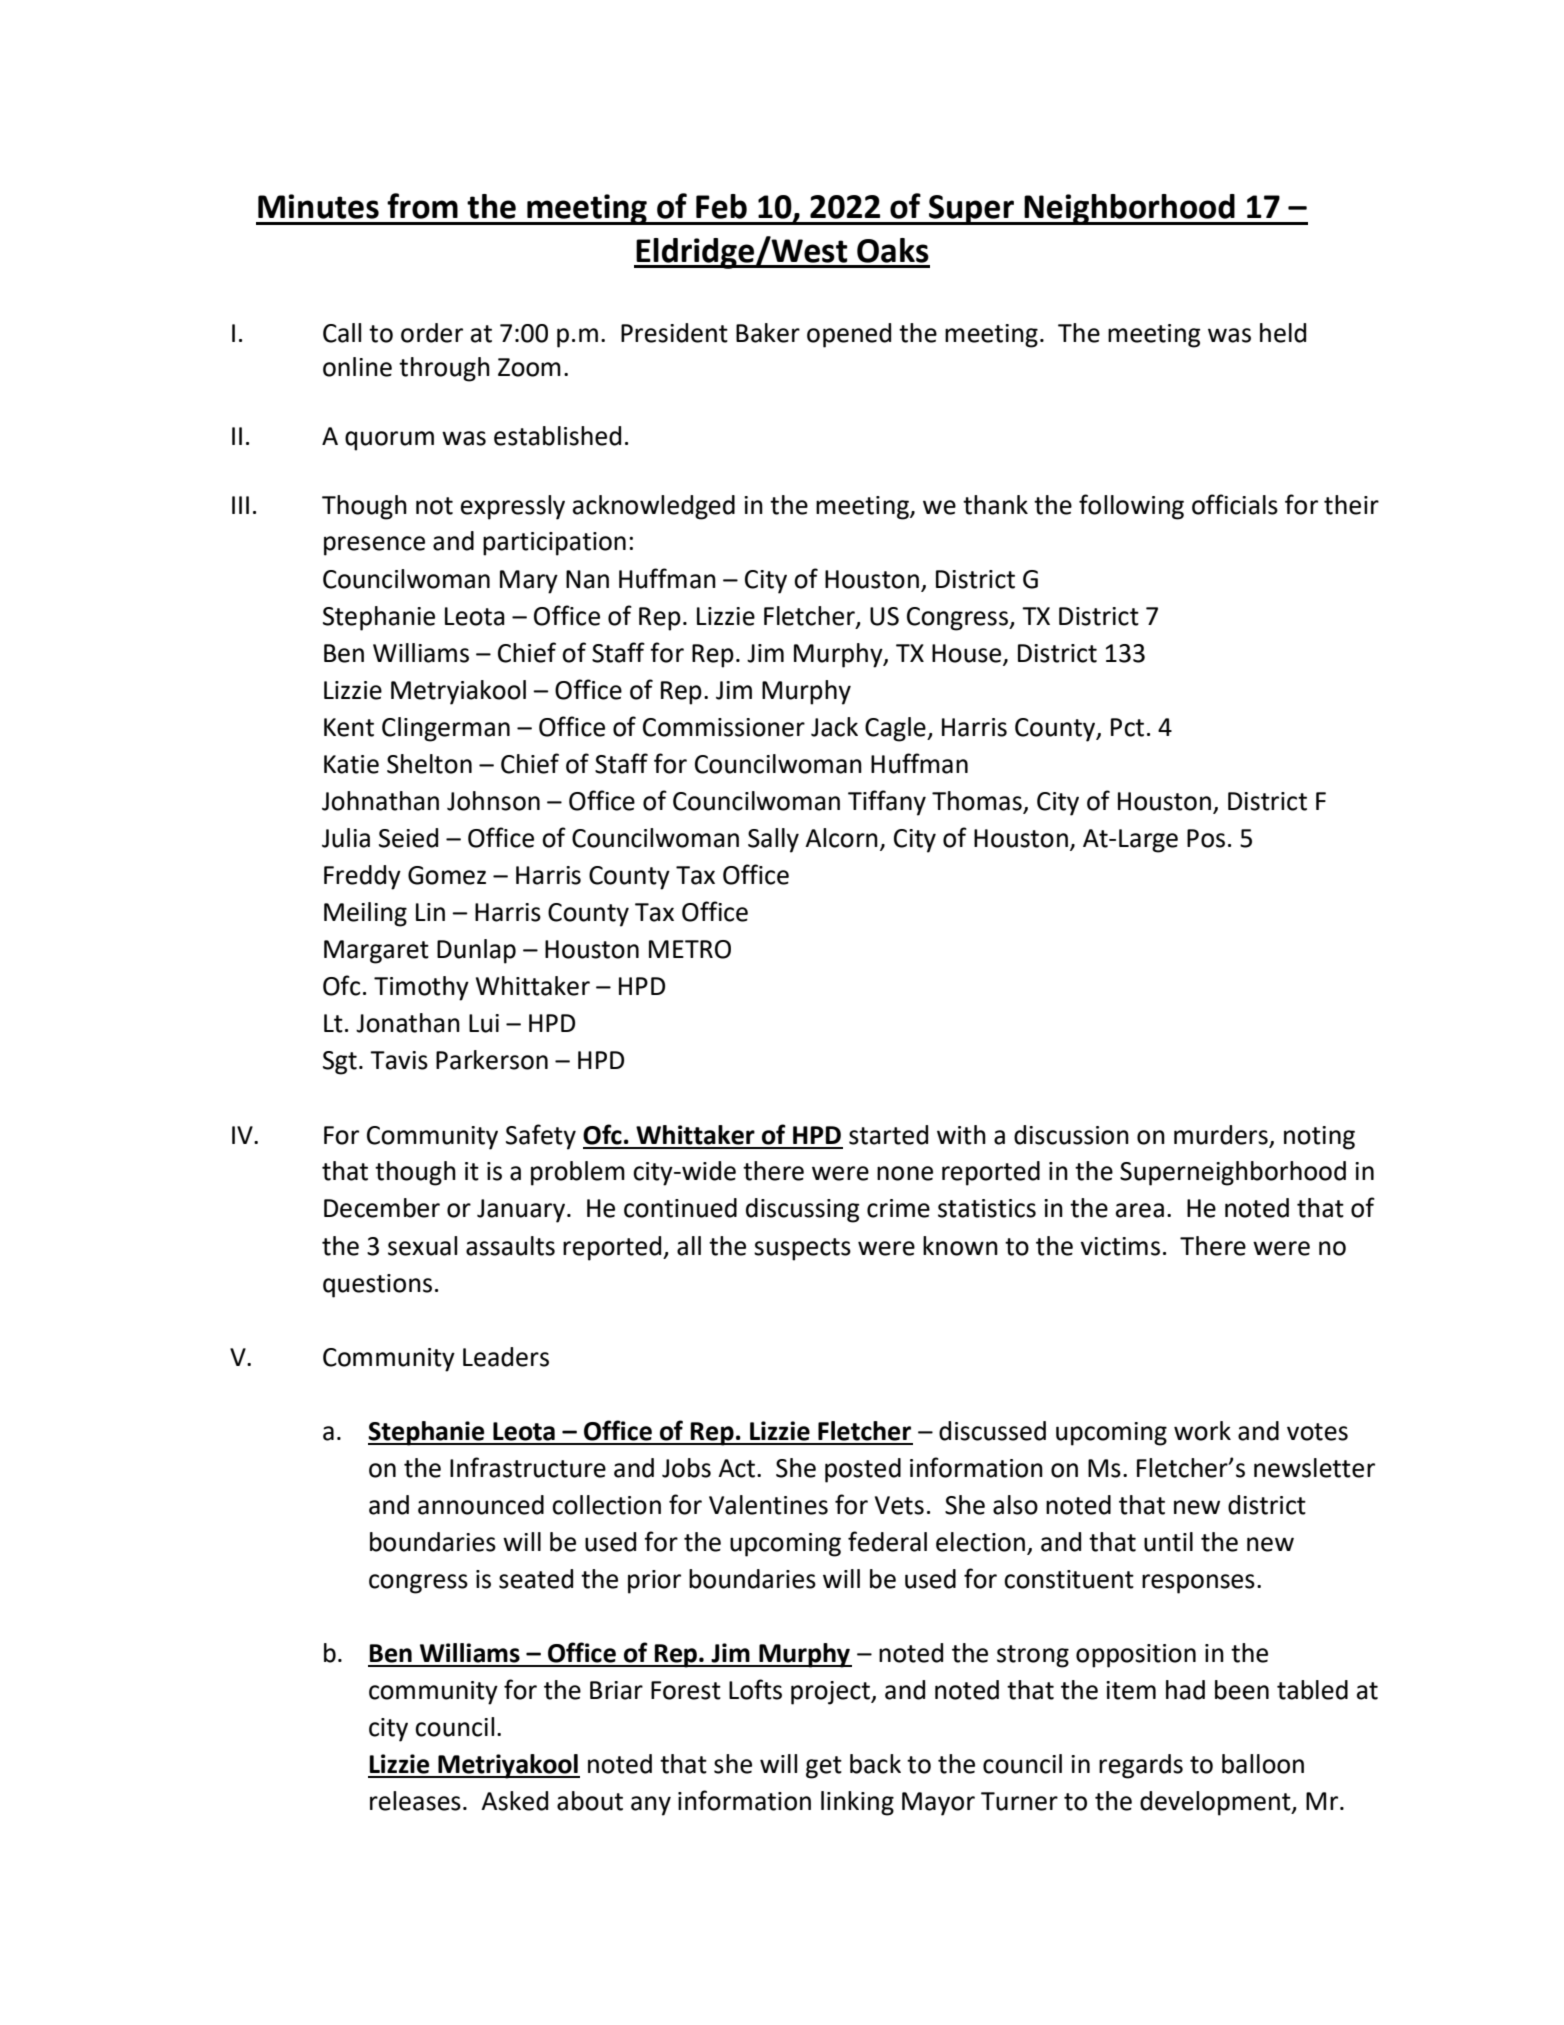  What do you see at coordinates (422, 206) in the image?
I see `from` at bounding box center [422, 206].
